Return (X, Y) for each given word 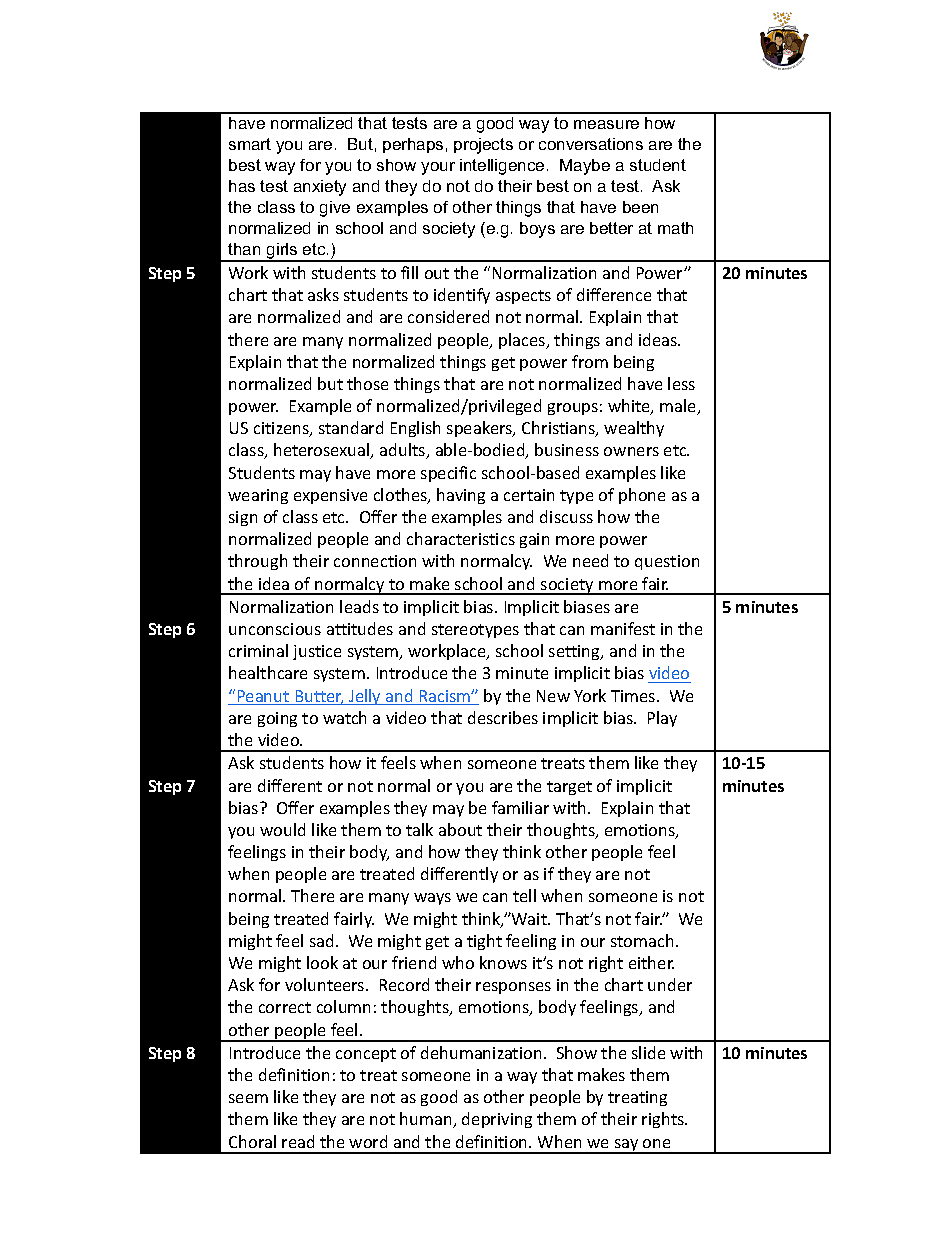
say (626, 1146)
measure (606, 124)
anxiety (320, 188)
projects (483, 146)
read (298, 1141)
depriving (497, 1120)
